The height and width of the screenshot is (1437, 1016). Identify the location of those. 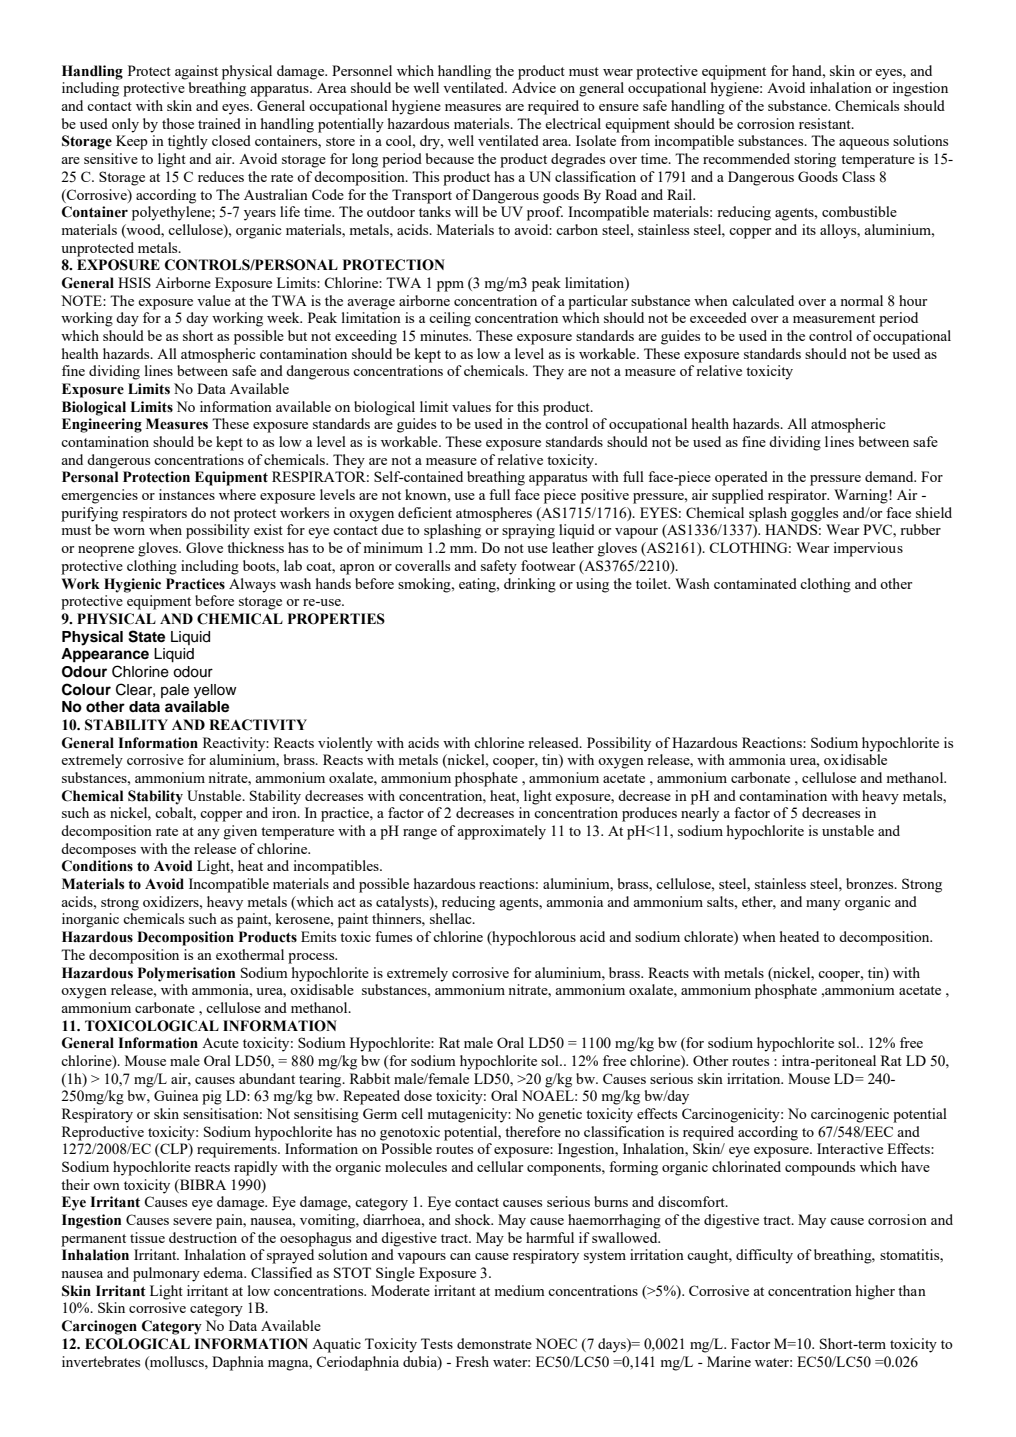
(178, 123).
